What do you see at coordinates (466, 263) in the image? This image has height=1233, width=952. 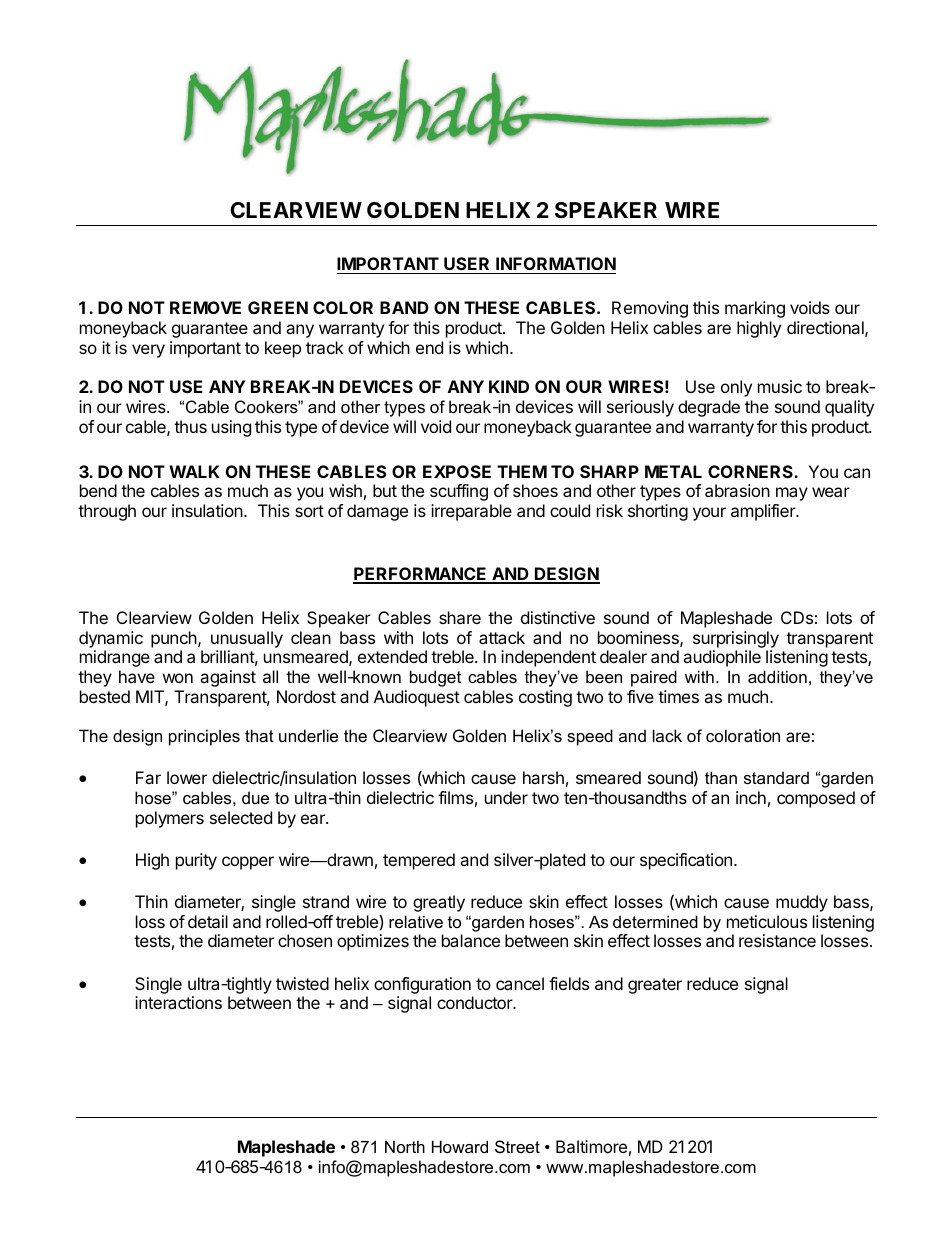 I see `USER` at bounding box center [466, 263].
